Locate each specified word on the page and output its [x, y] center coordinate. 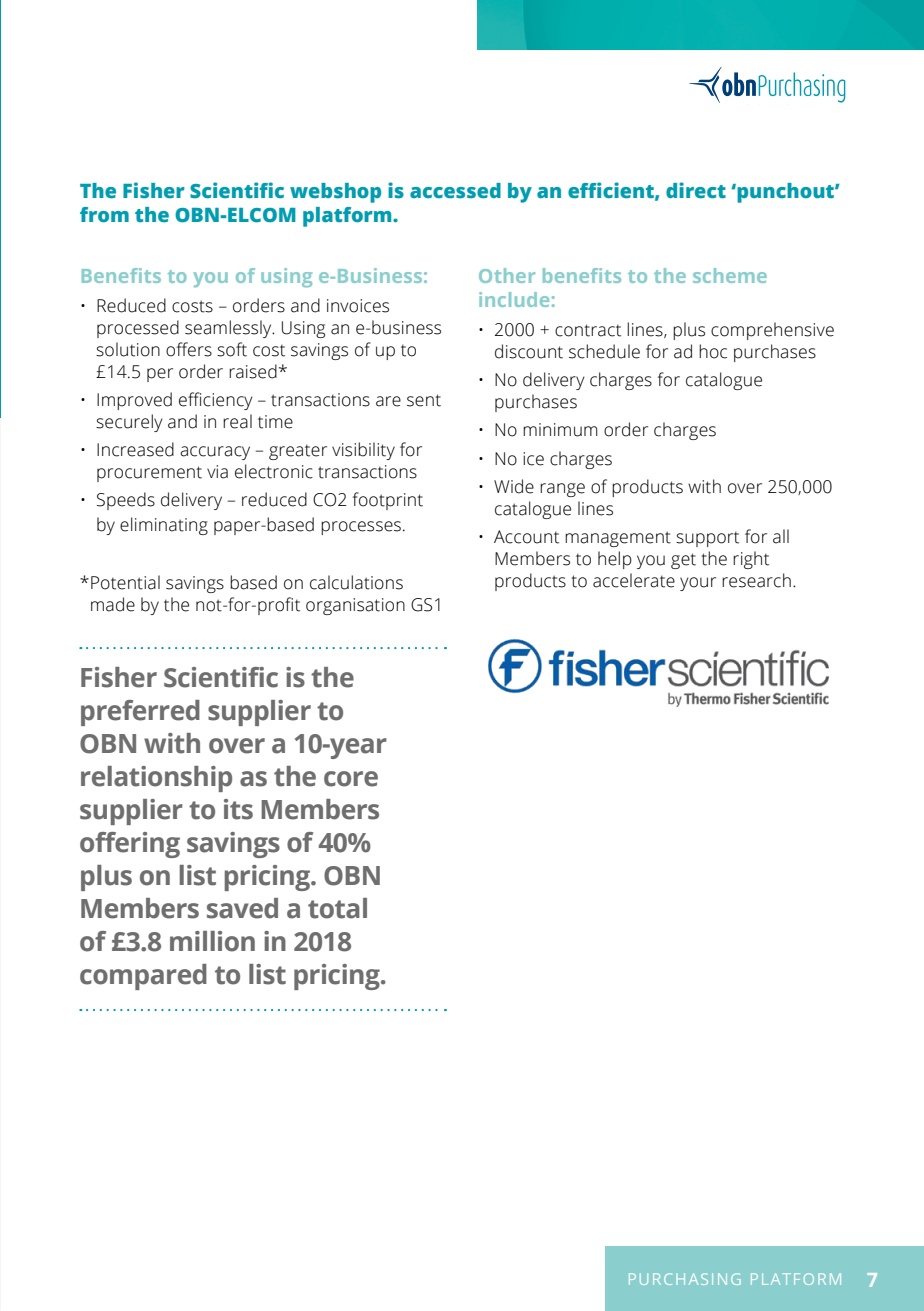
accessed [455, 190]
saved [242, 908]
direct [696, 190]
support [707, 539]
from [104, 214]
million [212, 941]
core [351, 779]
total [337, 908]
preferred [140, 713]
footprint [388, 501]
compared [143, 977]
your [698, 584]
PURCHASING [685, 1279]
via [217, 472]
